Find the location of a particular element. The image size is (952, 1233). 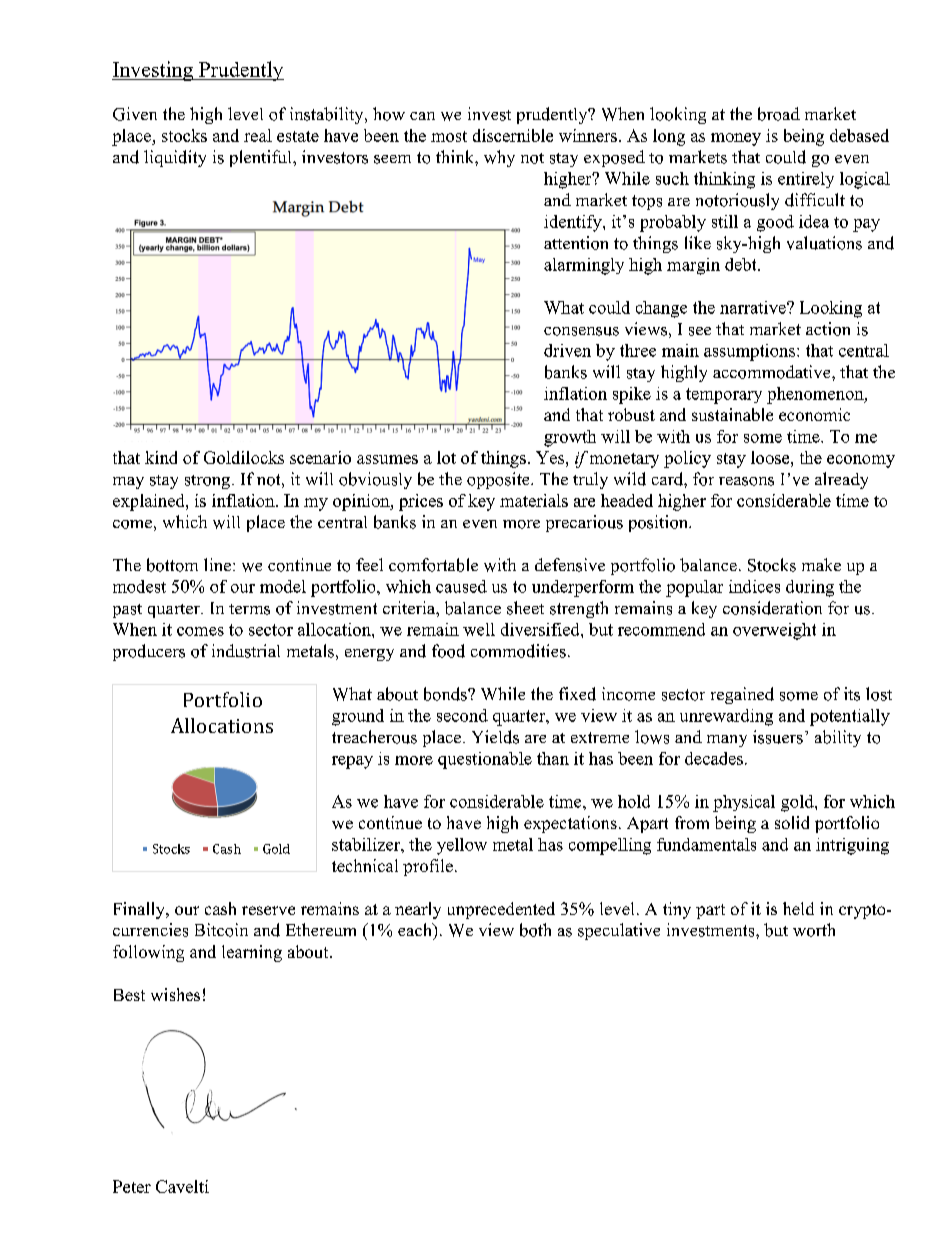

commodities is located at coordinates (518, 651).
